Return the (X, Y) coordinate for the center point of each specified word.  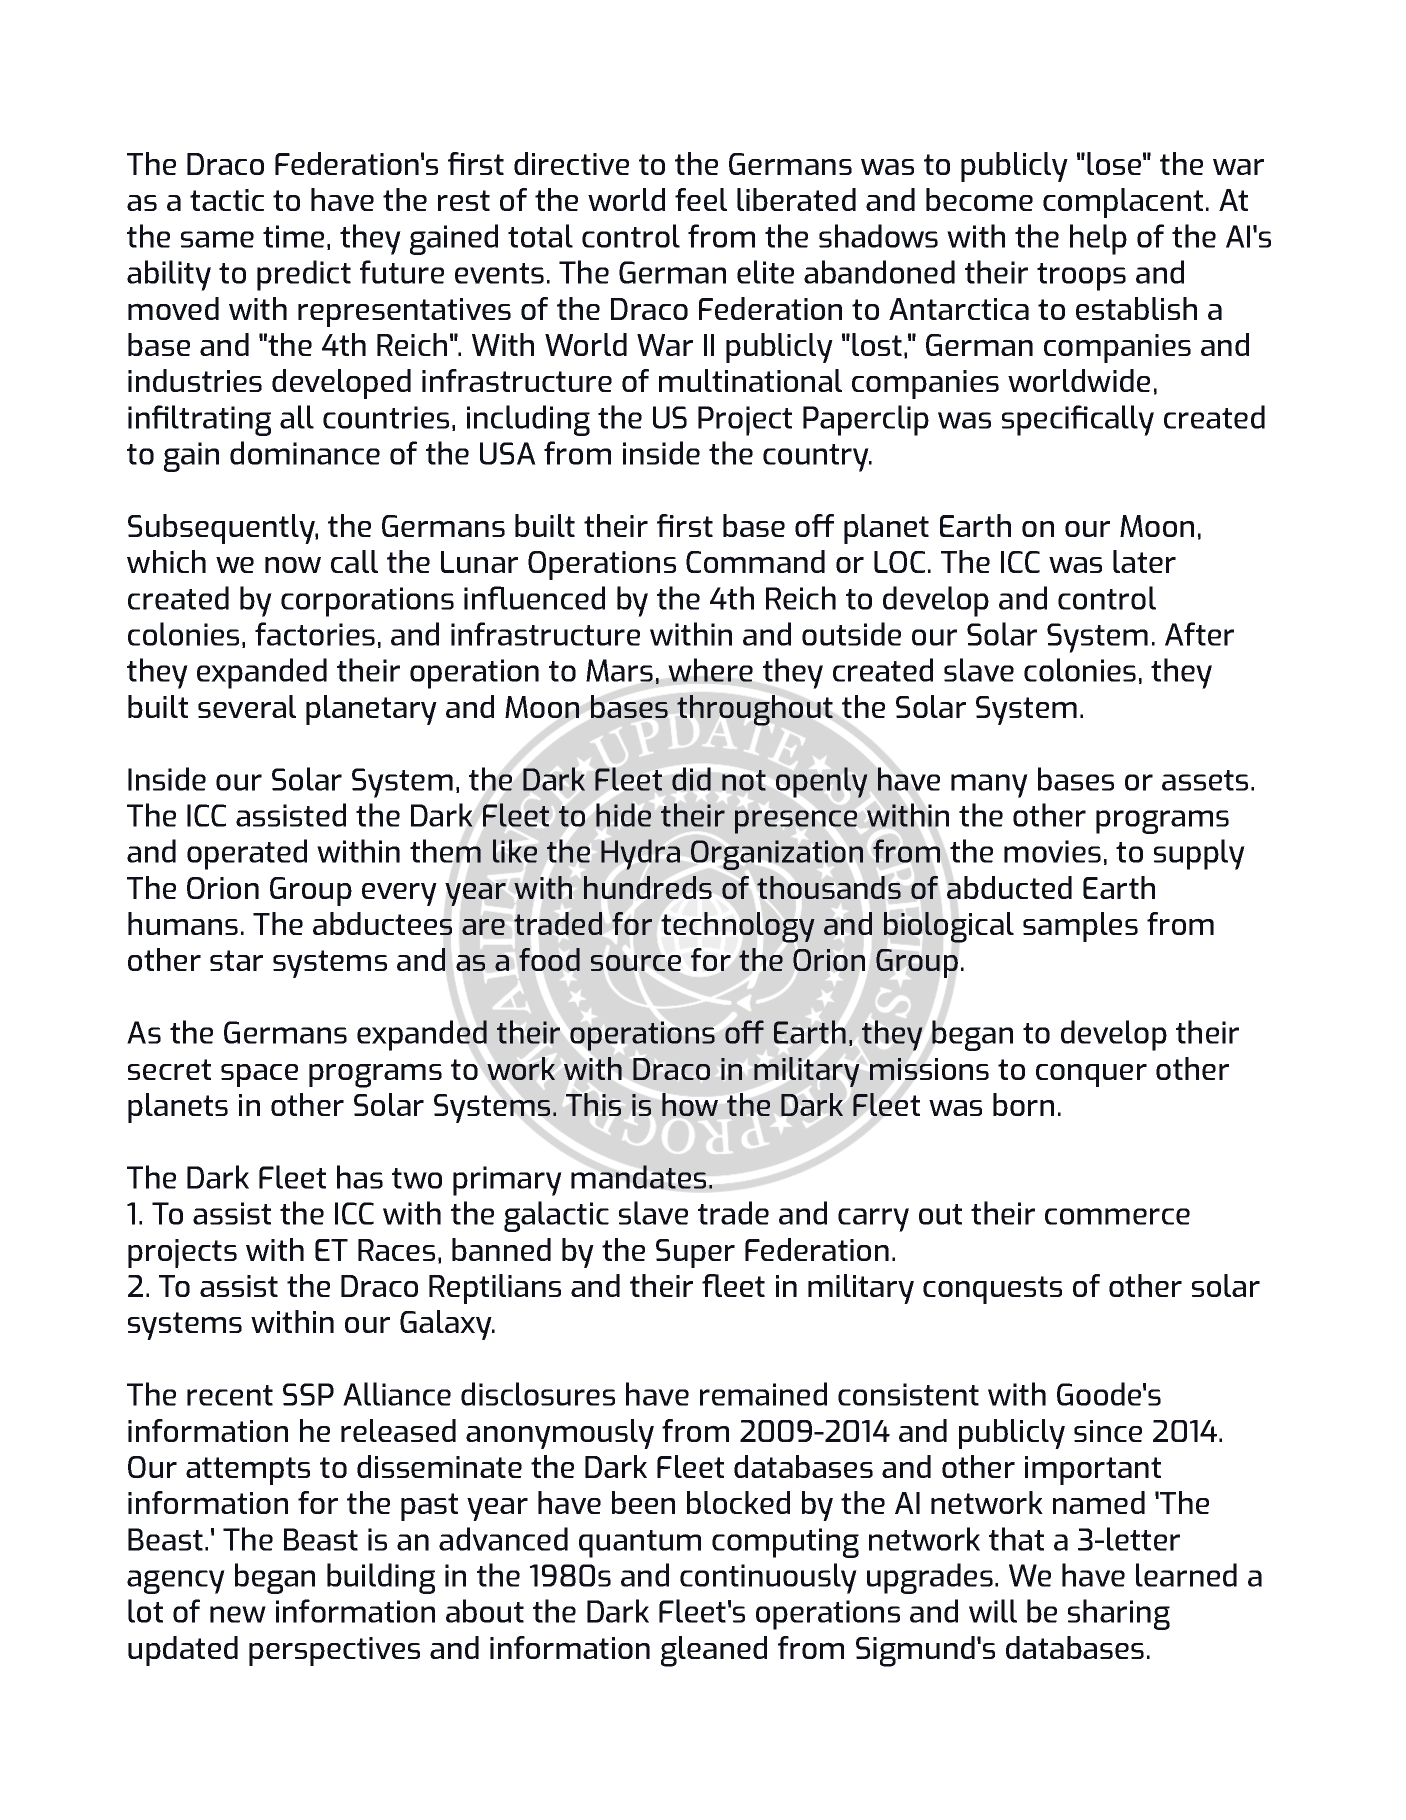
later (1144, 561)
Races (396, 1250)
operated (247, 854)
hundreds (648, 887)
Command (755, 561)
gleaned (714, 1651)
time (293, 236)
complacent (1123, 203)
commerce (1117, 1216)
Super (695, 1253)
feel (701, 199)
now (293, 565)
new (238, 1614)
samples (1080, 927)
